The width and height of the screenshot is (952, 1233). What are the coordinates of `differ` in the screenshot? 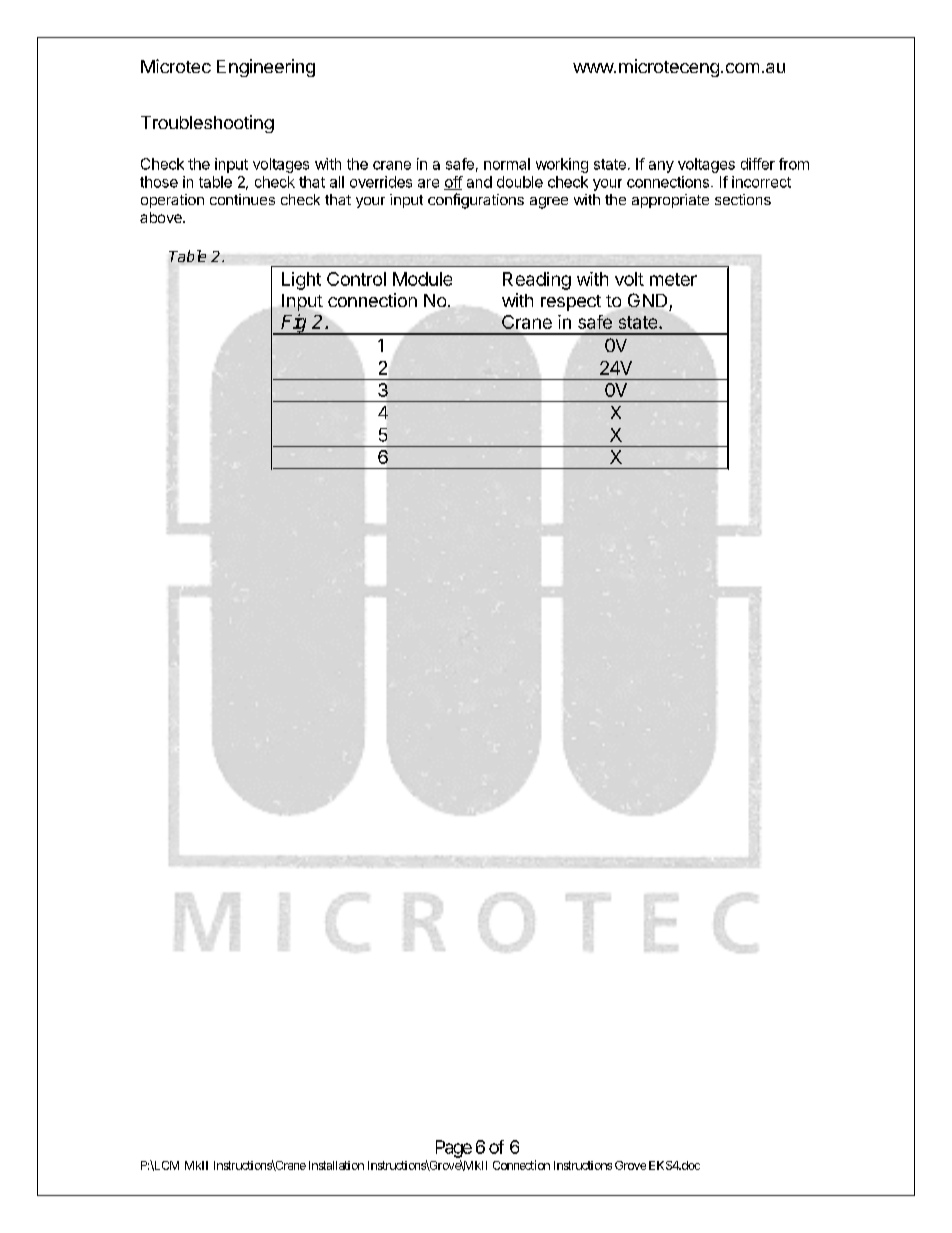 It's located at (758, 164).
